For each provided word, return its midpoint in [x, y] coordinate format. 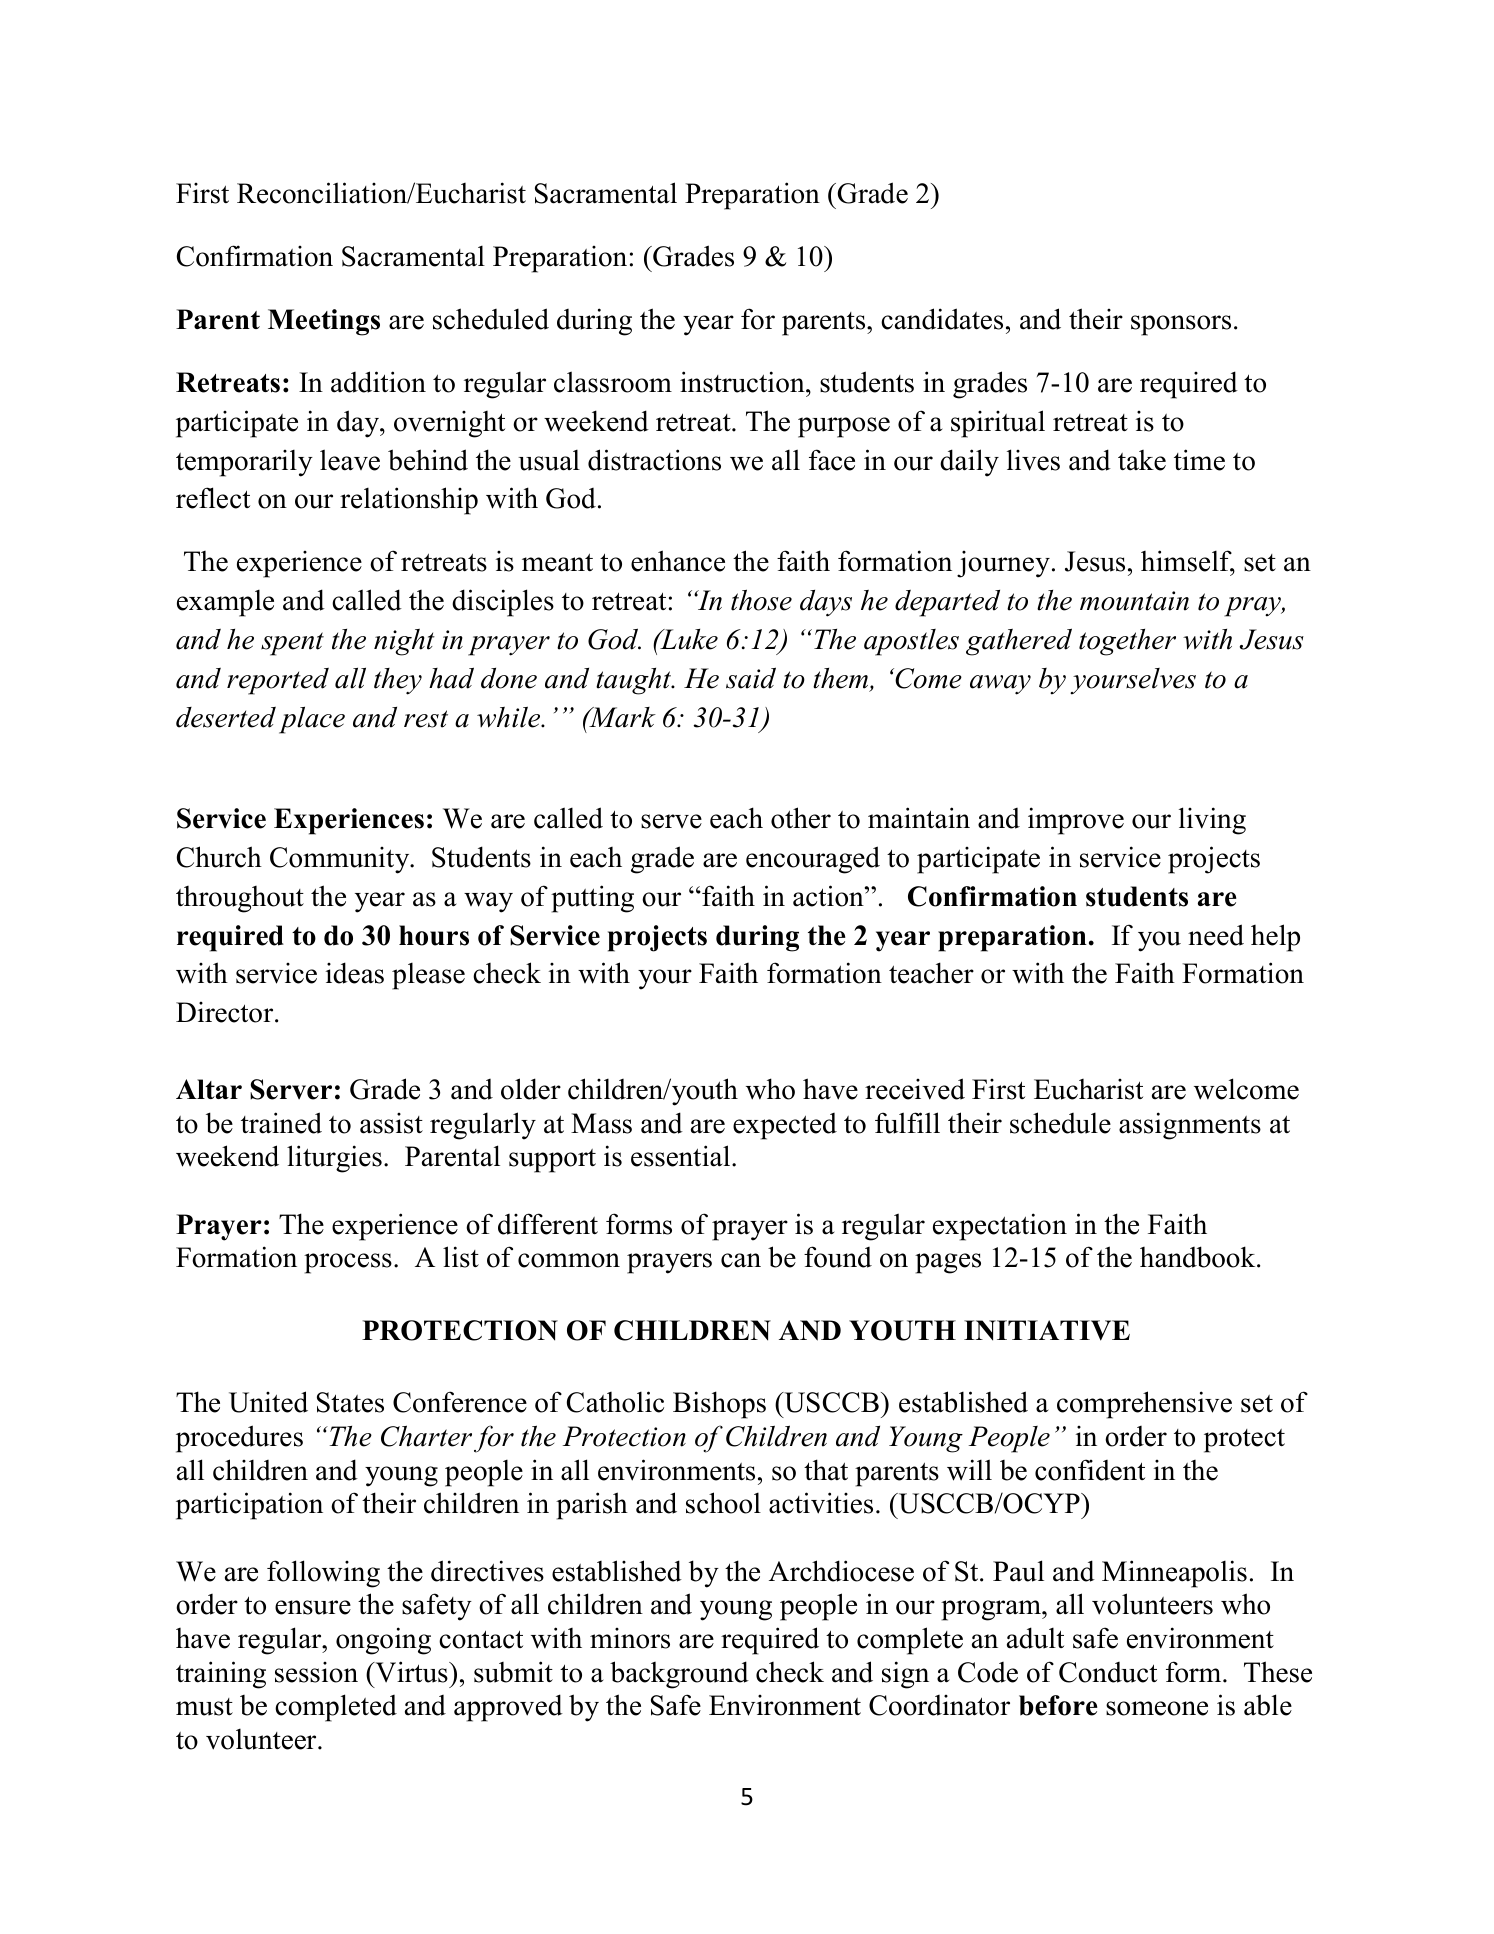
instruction [743, 382]
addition [378, 382]
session [316, 1672]
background [679, 1675]
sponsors [1181, 325]
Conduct [1108, 1672]
